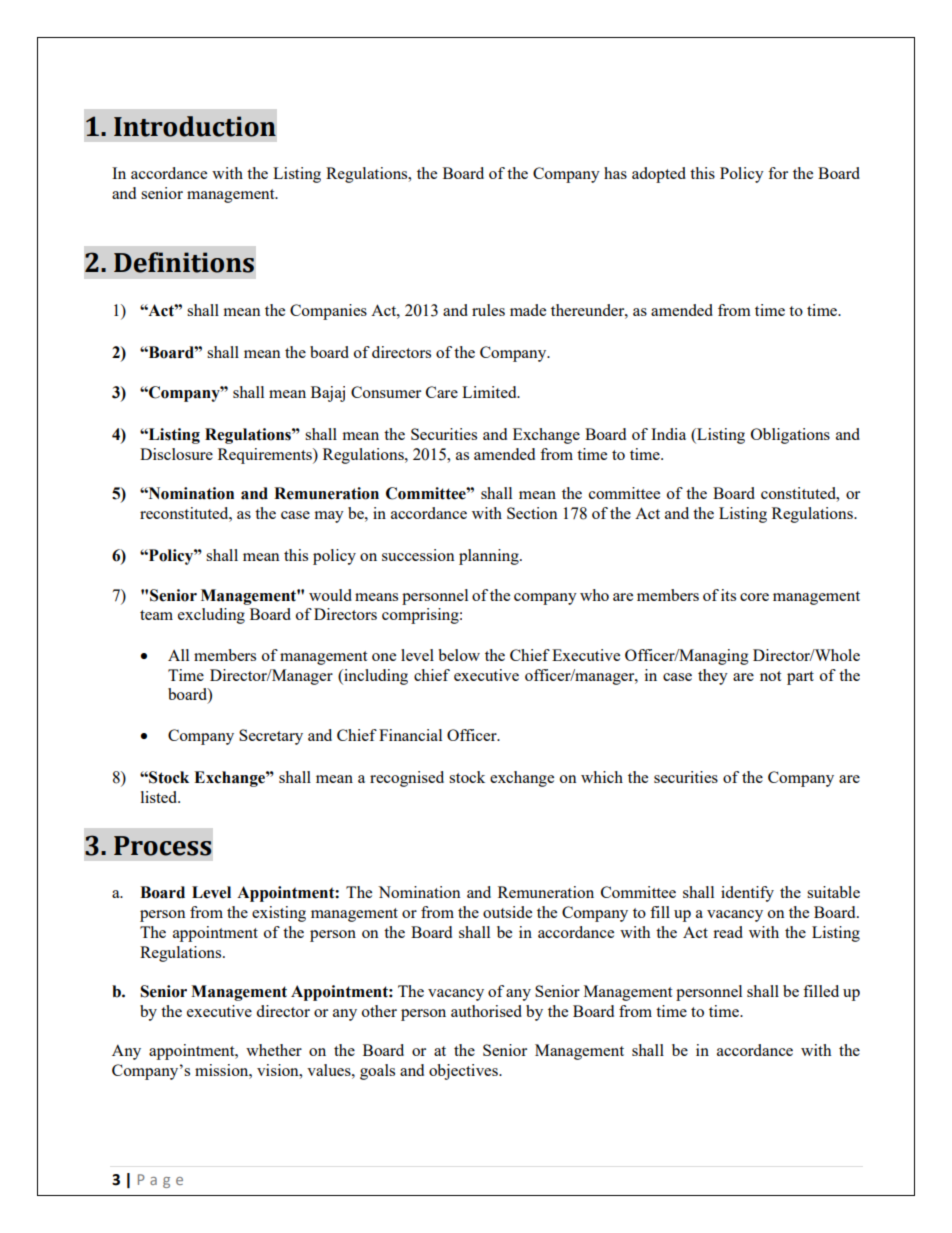 Image resolution: width=952 pixels, height=1233 pixels. I want to click on Introduction, so click(195, 126).
